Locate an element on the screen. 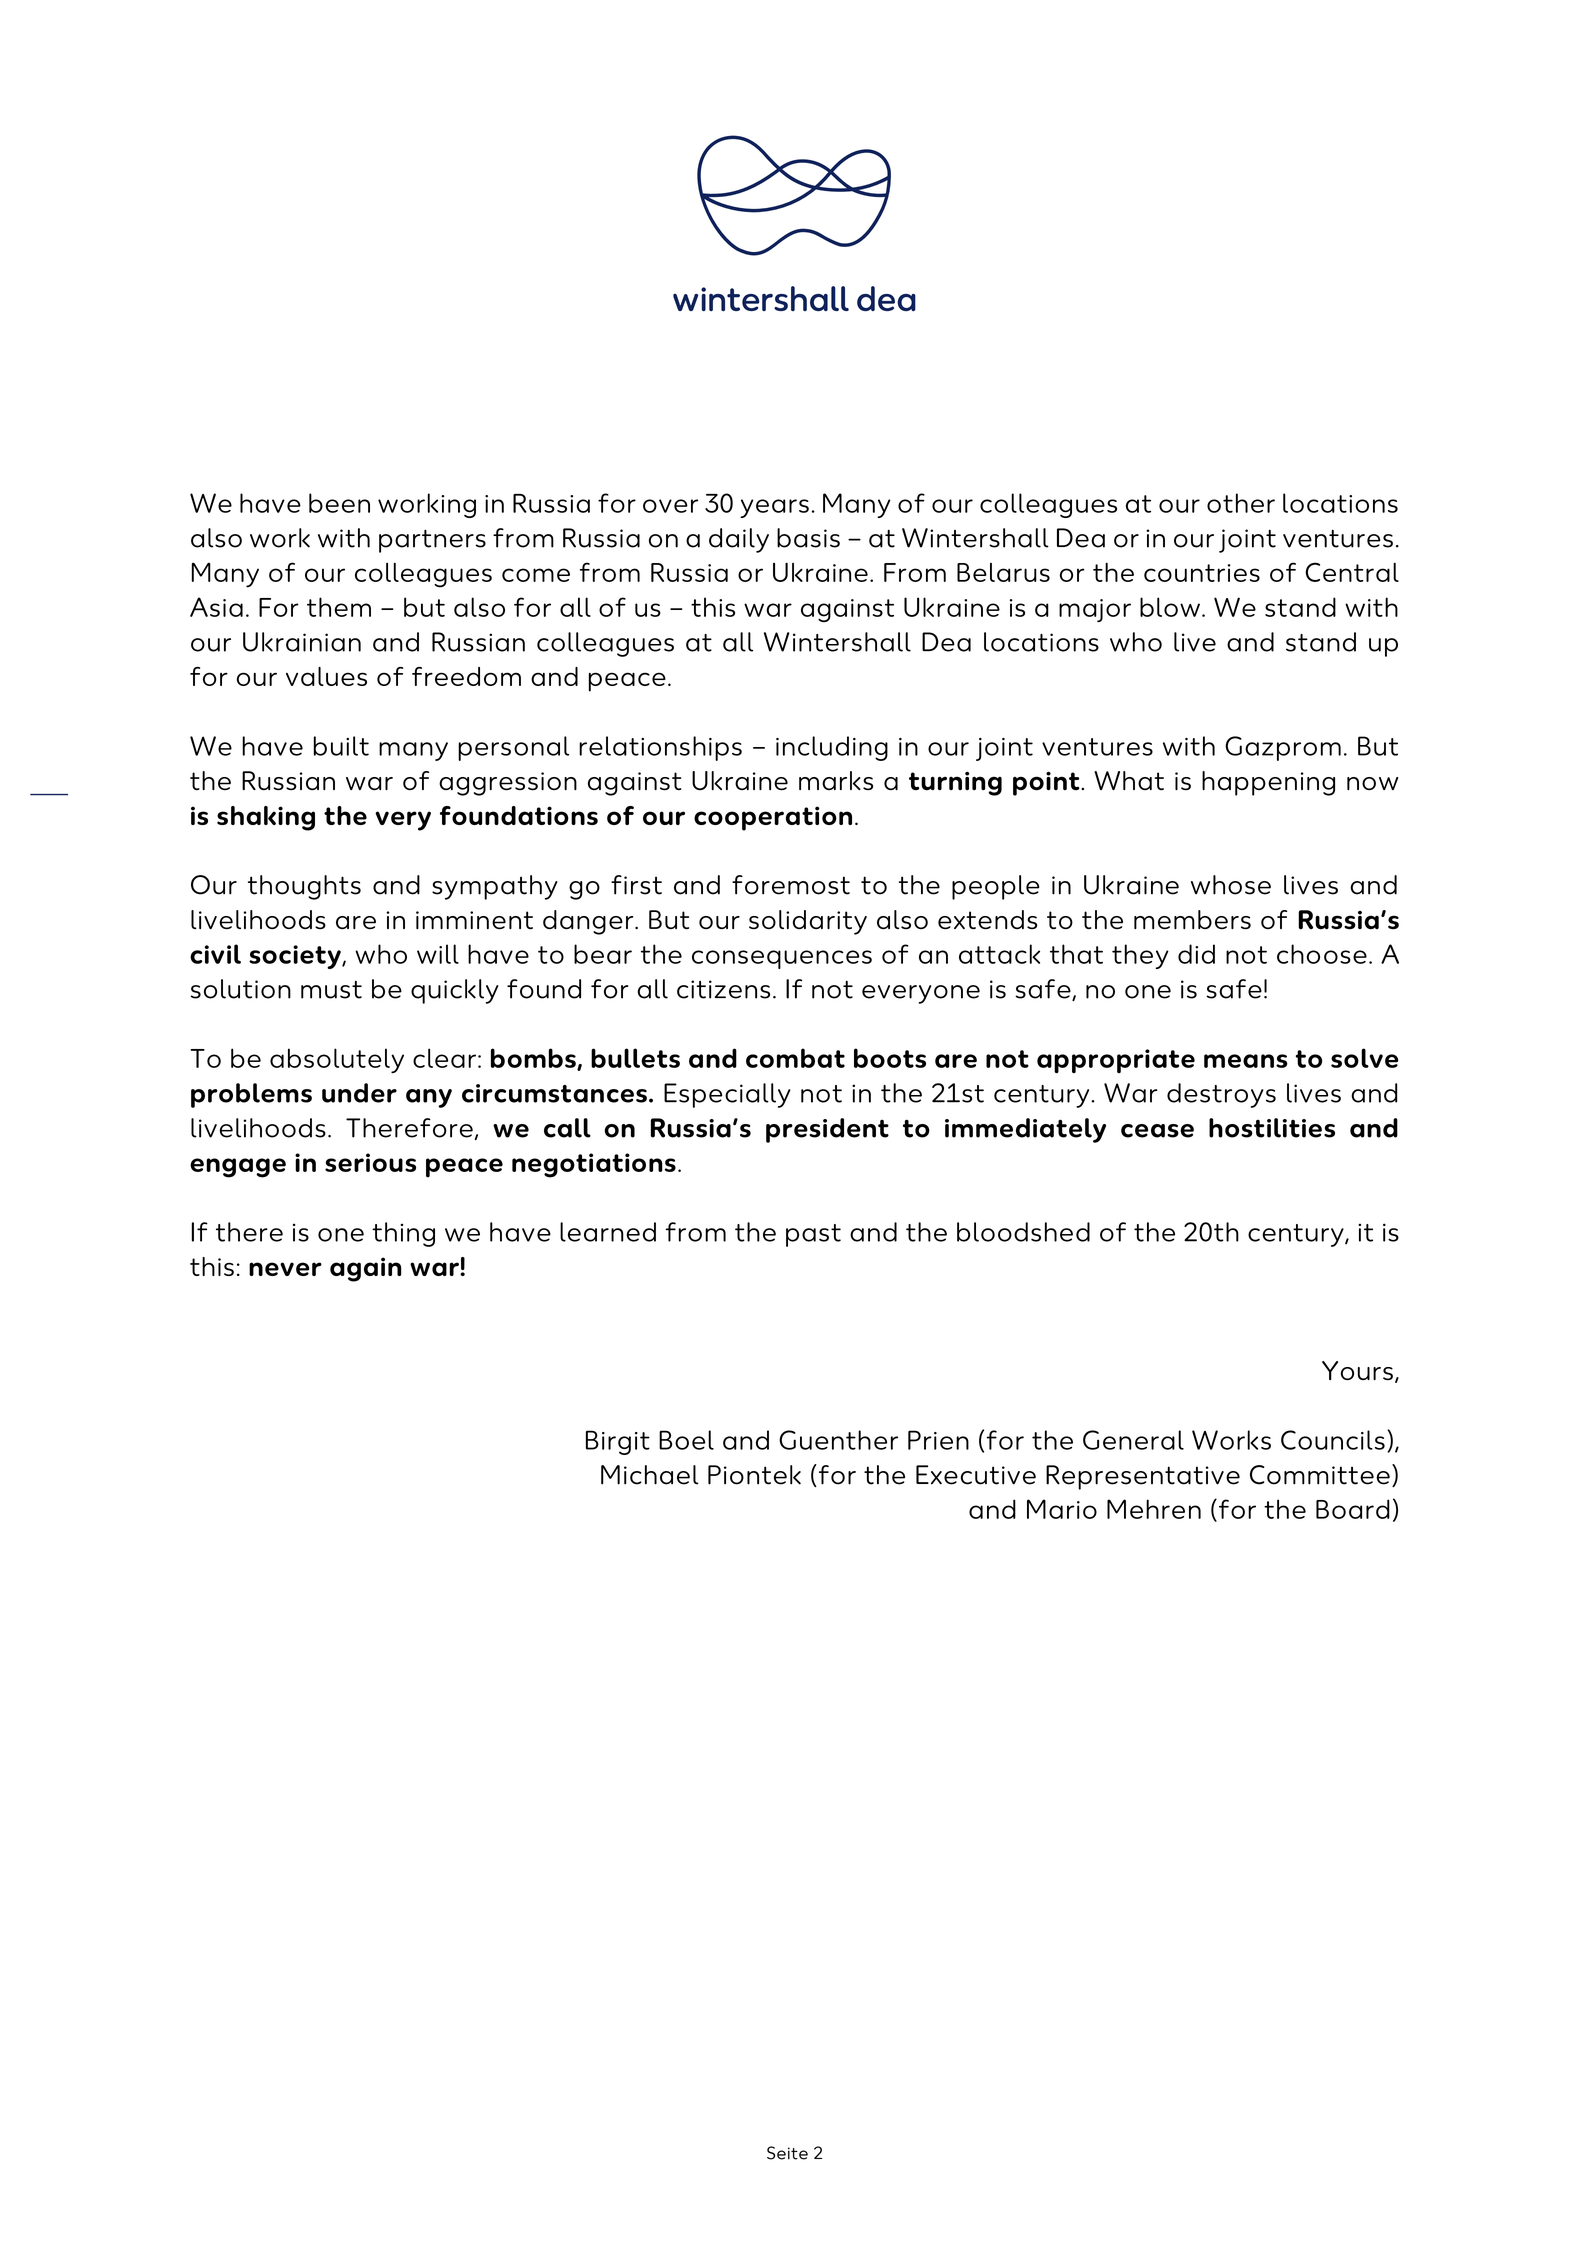 The width and height of the screenshot is (1589, 2247). Committee is located at coordinates (1320, 1475).
